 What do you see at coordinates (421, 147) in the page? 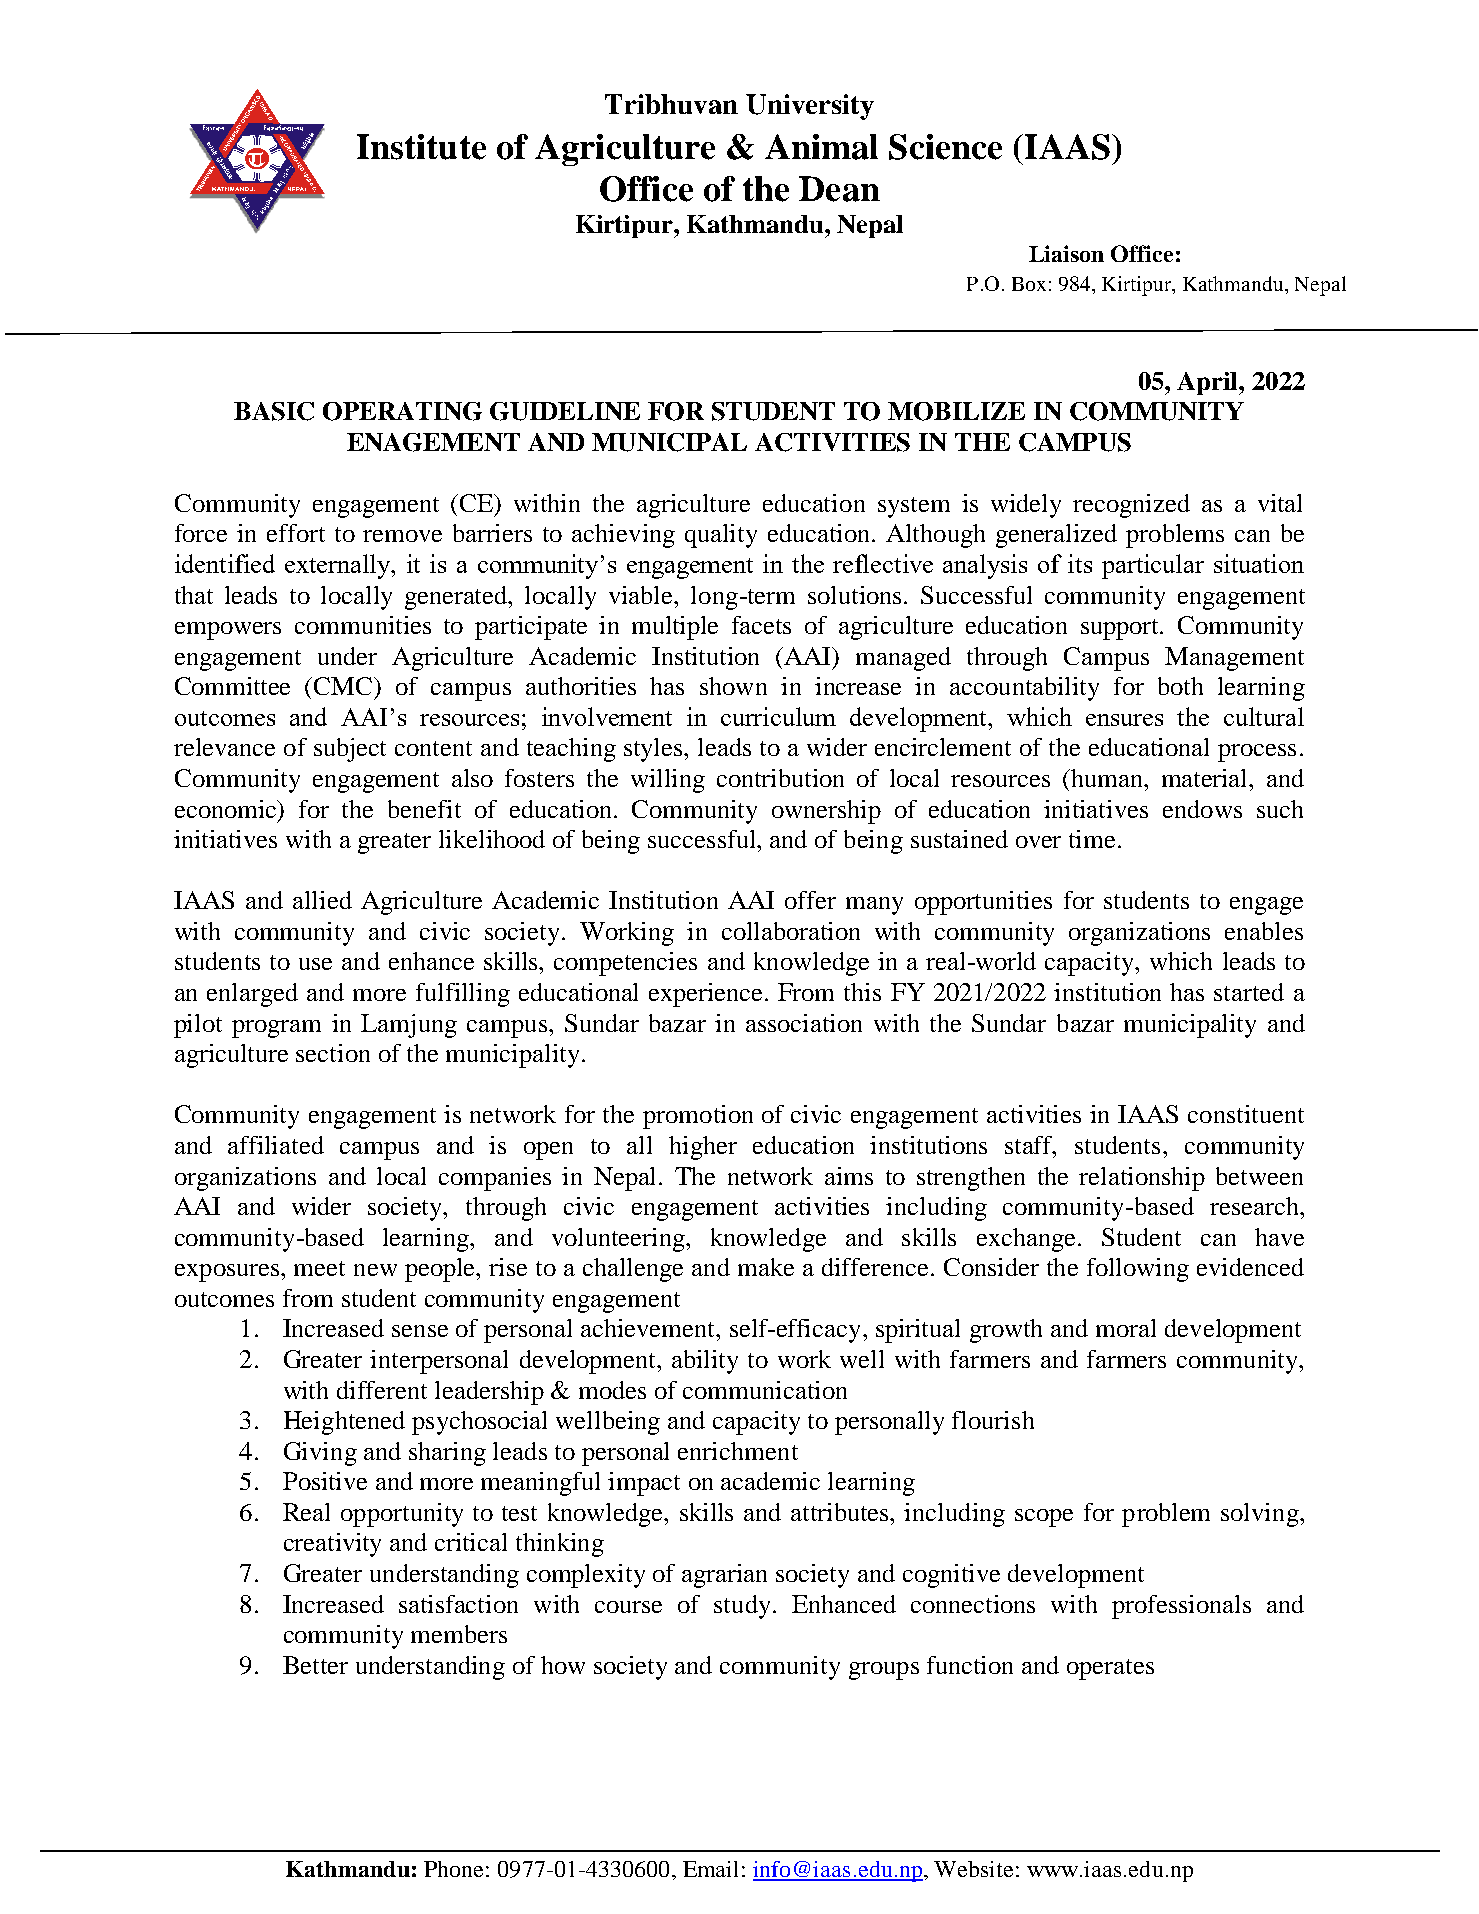
I see `Institute` at bounding box center [421, 147].
